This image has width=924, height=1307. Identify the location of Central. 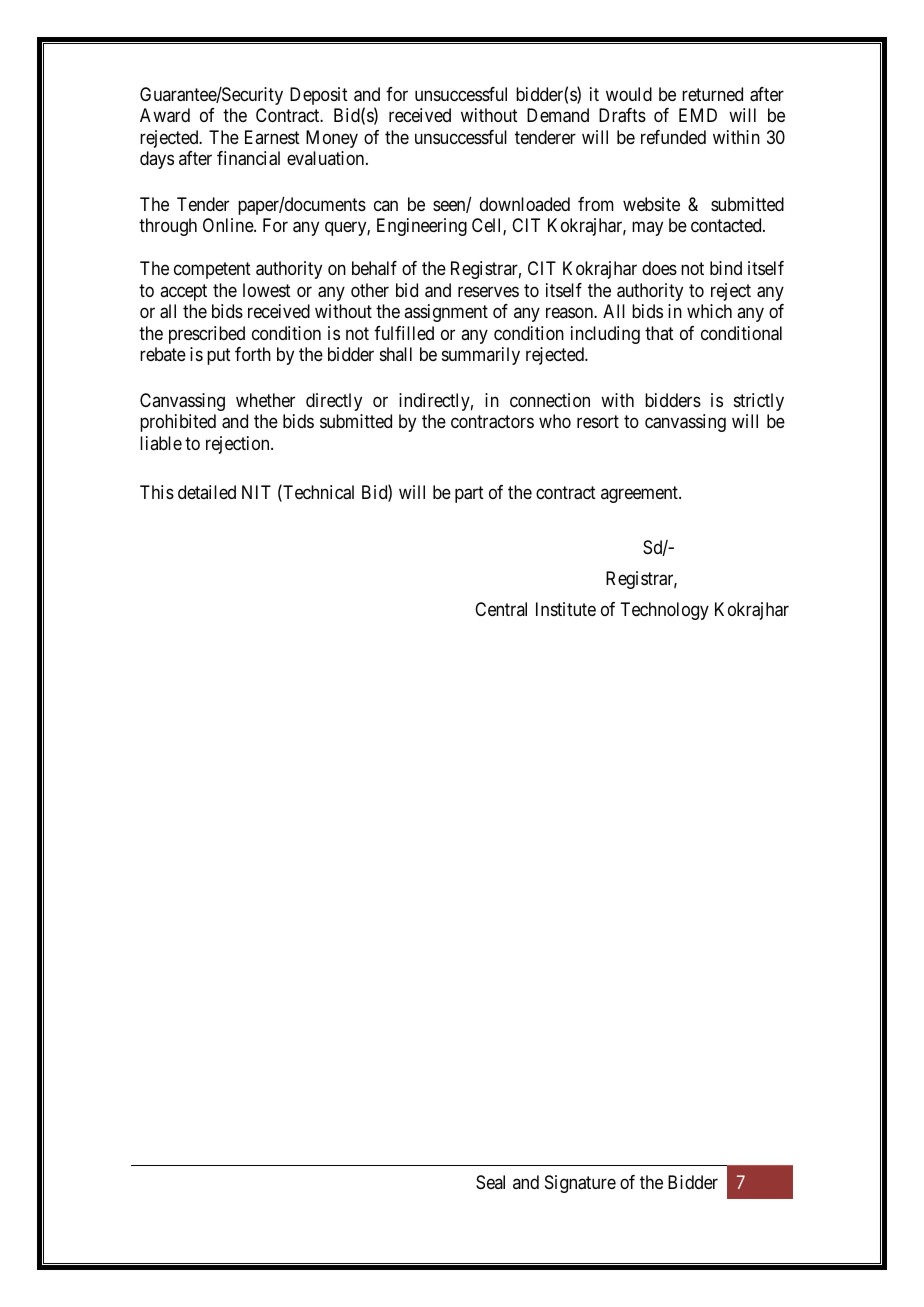
(501, 609).
